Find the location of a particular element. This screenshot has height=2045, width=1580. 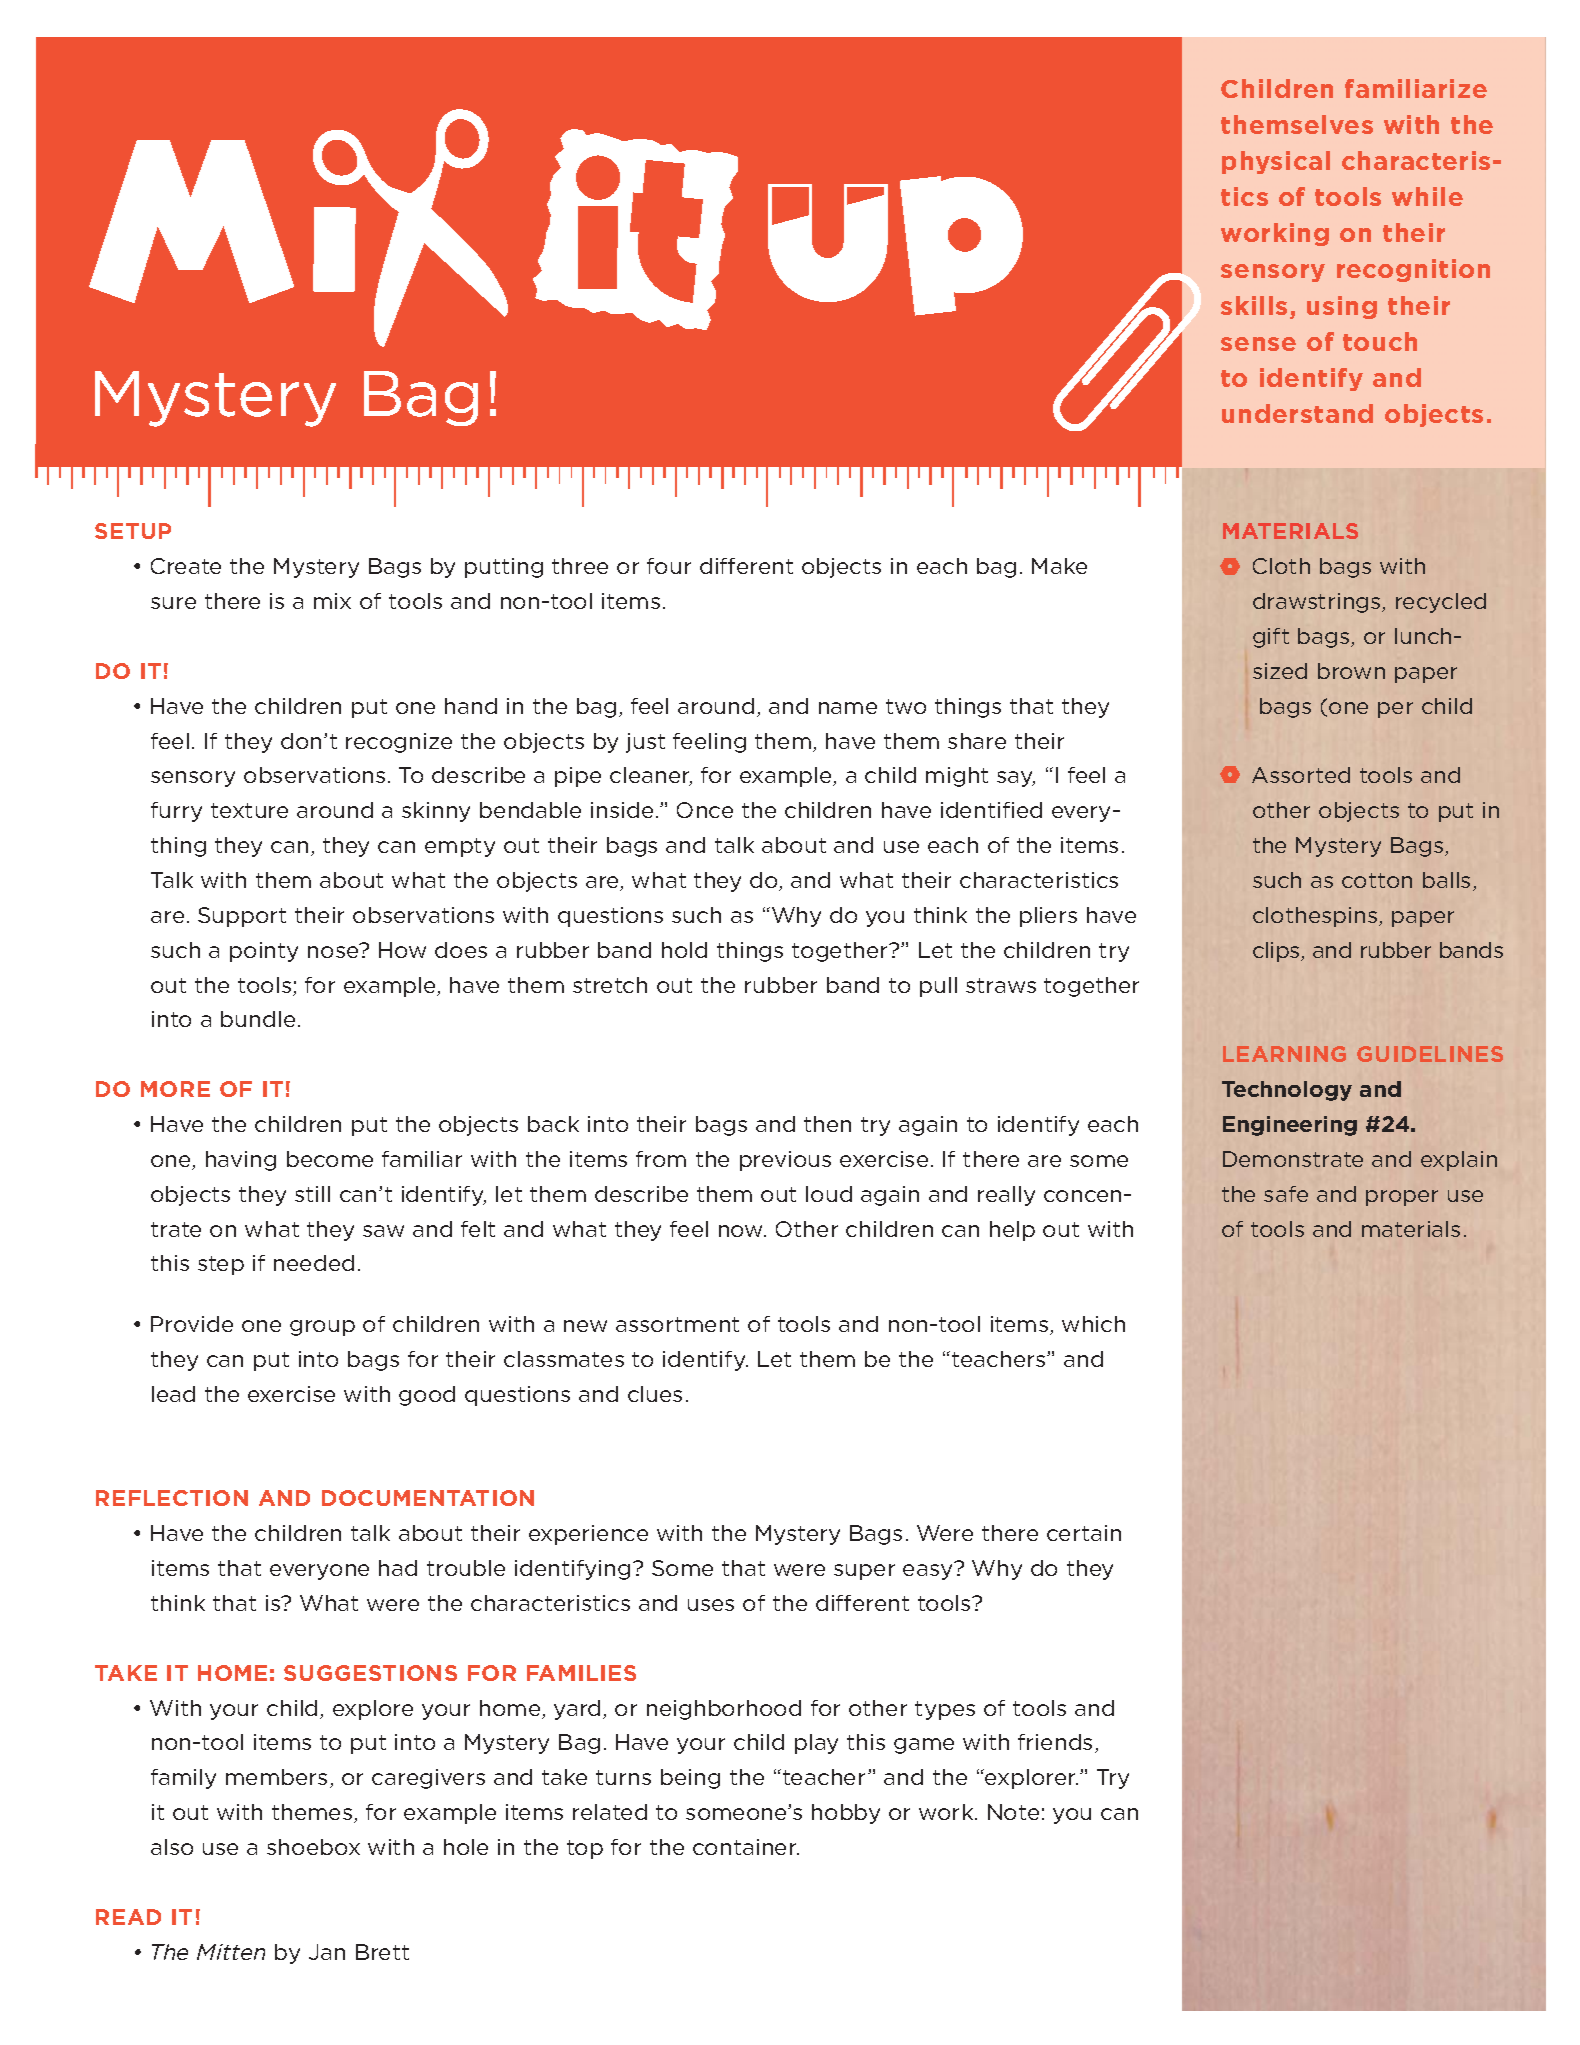

items is located at coordinates (631, 601).
